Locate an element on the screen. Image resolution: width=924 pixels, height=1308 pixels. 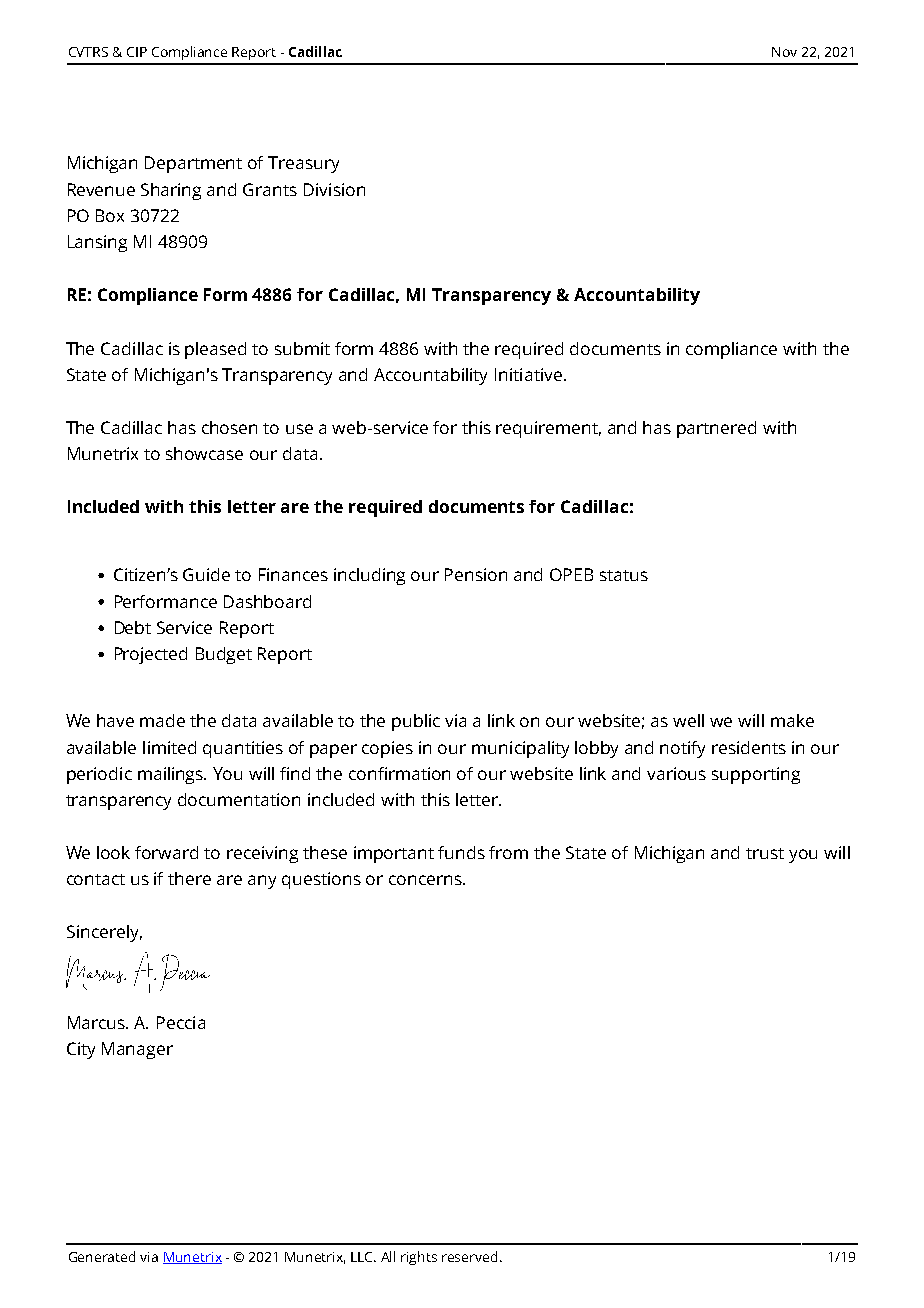
Nov is located at coordinates (784, 52).
